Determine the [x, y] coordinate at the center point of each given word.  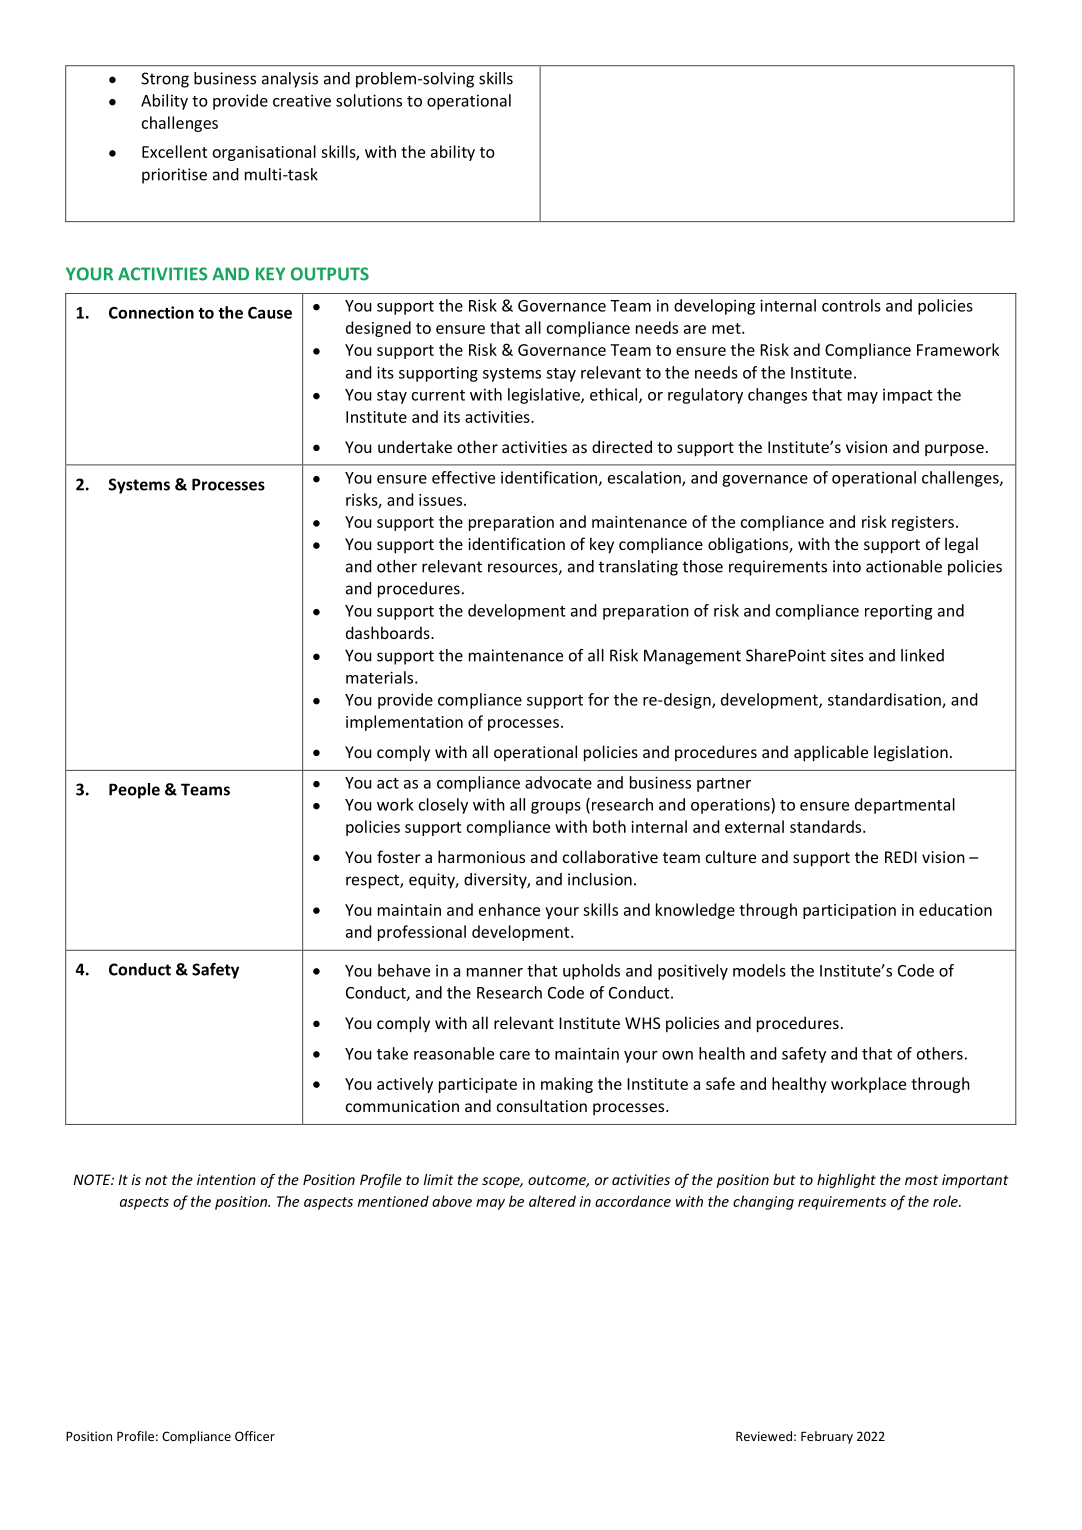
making [567, 1085]
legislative [545, 396]
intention [226, 1179]
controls [851, 305]
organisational [264, 153]
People [134, 791]
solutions [369, 100]
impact [908, 396]
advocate [558, 782]
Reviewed [764, 1436]
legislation [911, 753]
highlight [846, 1181]
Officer [255, 1436]
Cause [270, 313]
